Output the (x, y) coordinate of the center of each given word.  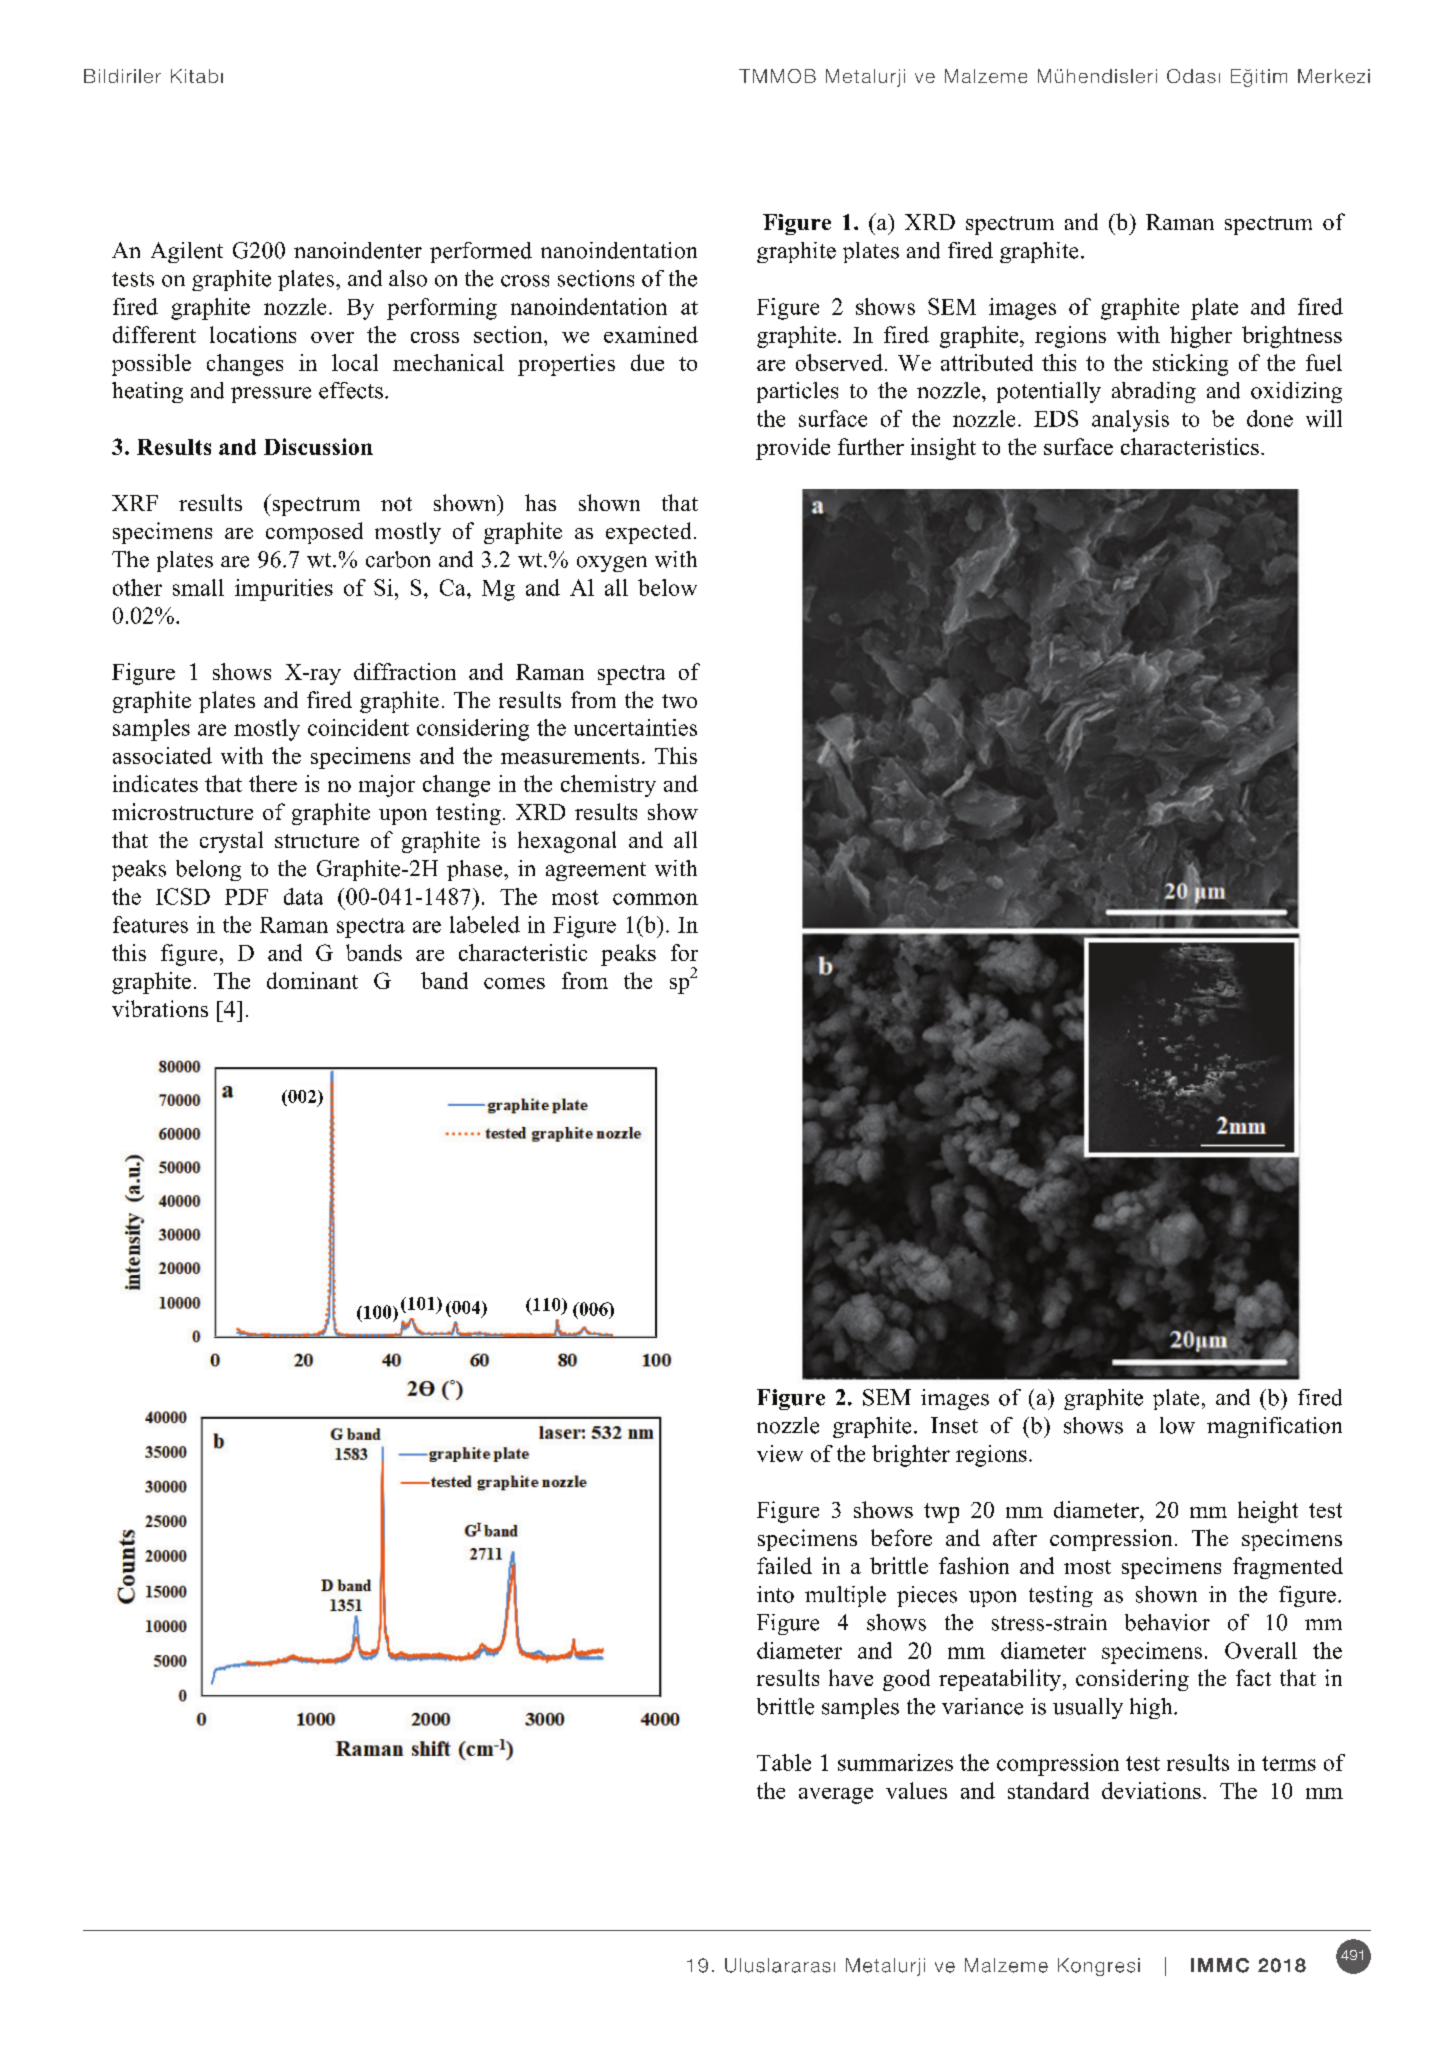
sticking (1190, 365)
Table (784, 1762)
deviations (1151, 1790)
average (836, 1796)
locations (253, 334)
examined (651, 334)
